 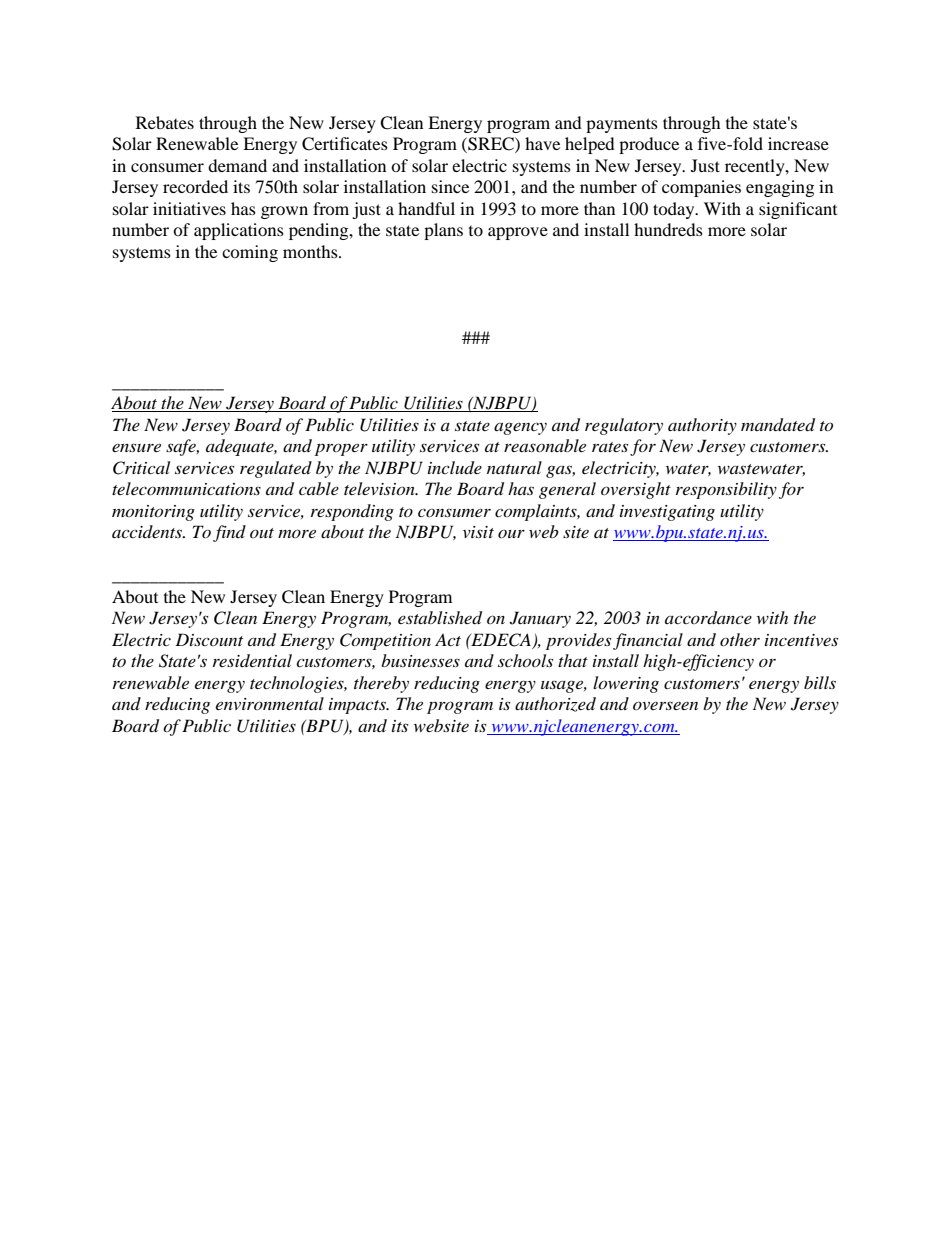 I want to click on coming, so click(x=250, y=253).
